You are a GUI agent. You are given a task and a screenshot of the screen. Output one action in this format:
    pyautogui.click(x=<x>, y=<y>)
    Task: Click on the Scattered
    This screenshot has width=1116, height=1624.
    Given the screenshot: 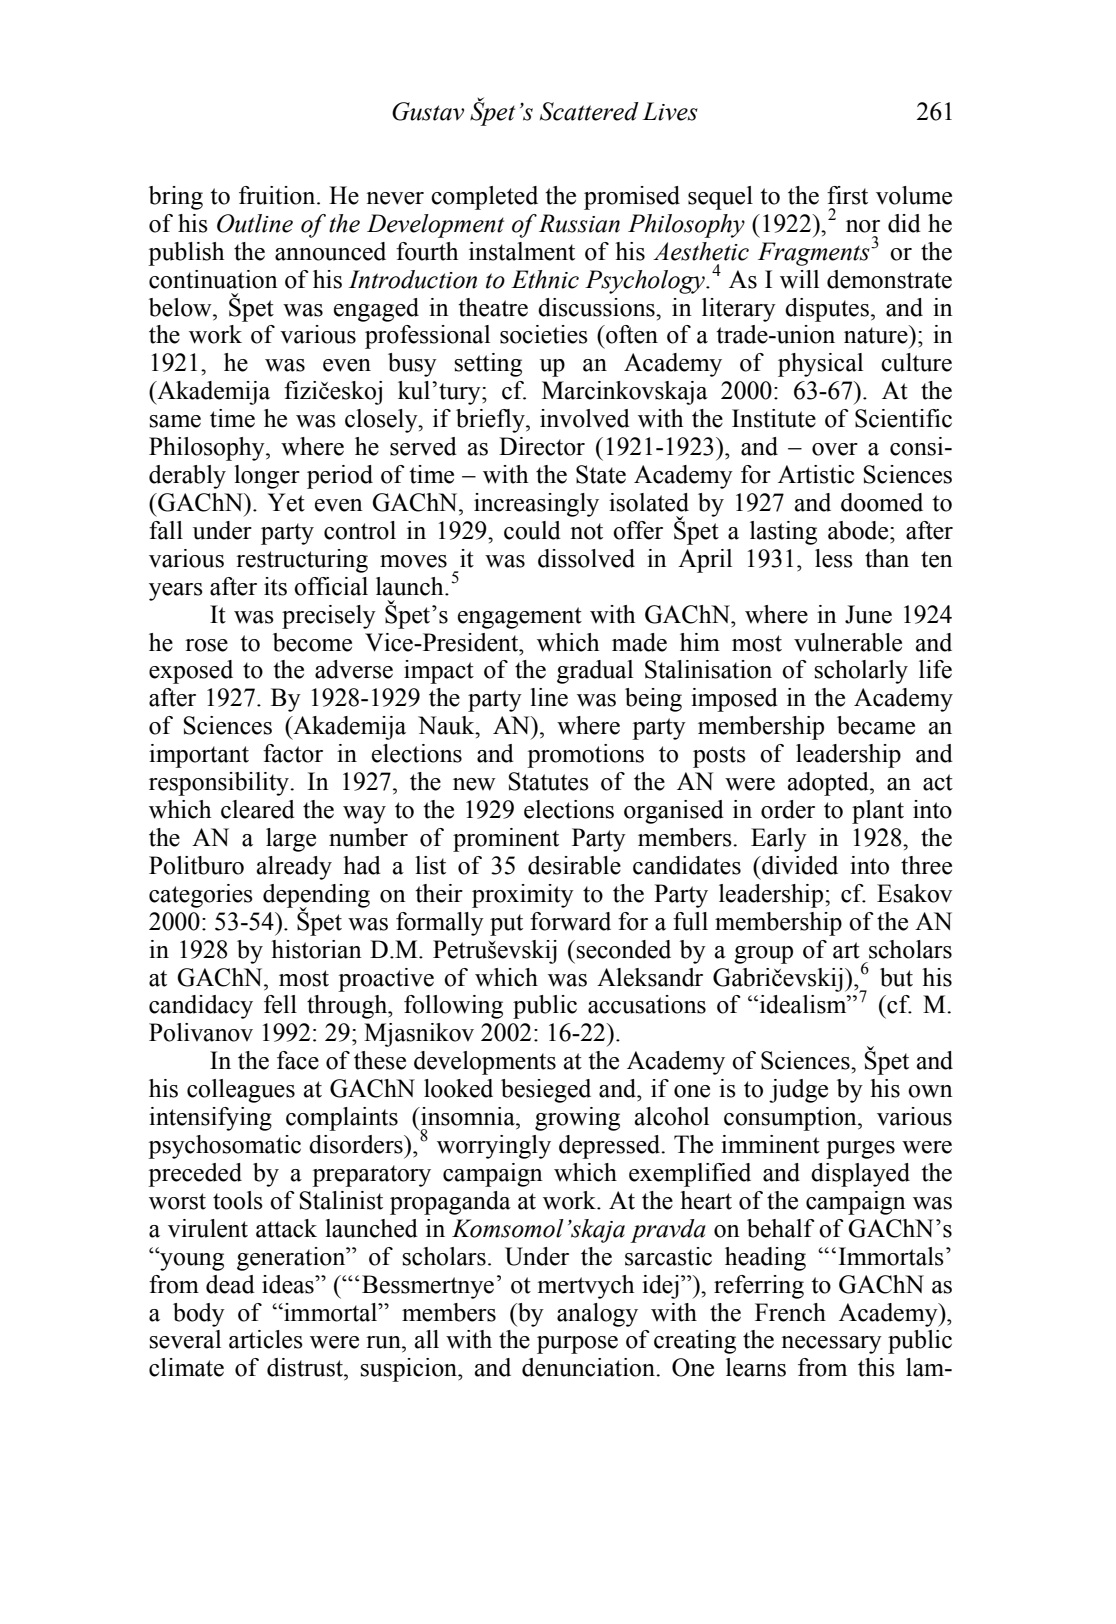 What is the action you would take?
    pyautogui.click(x=589, y=111)
